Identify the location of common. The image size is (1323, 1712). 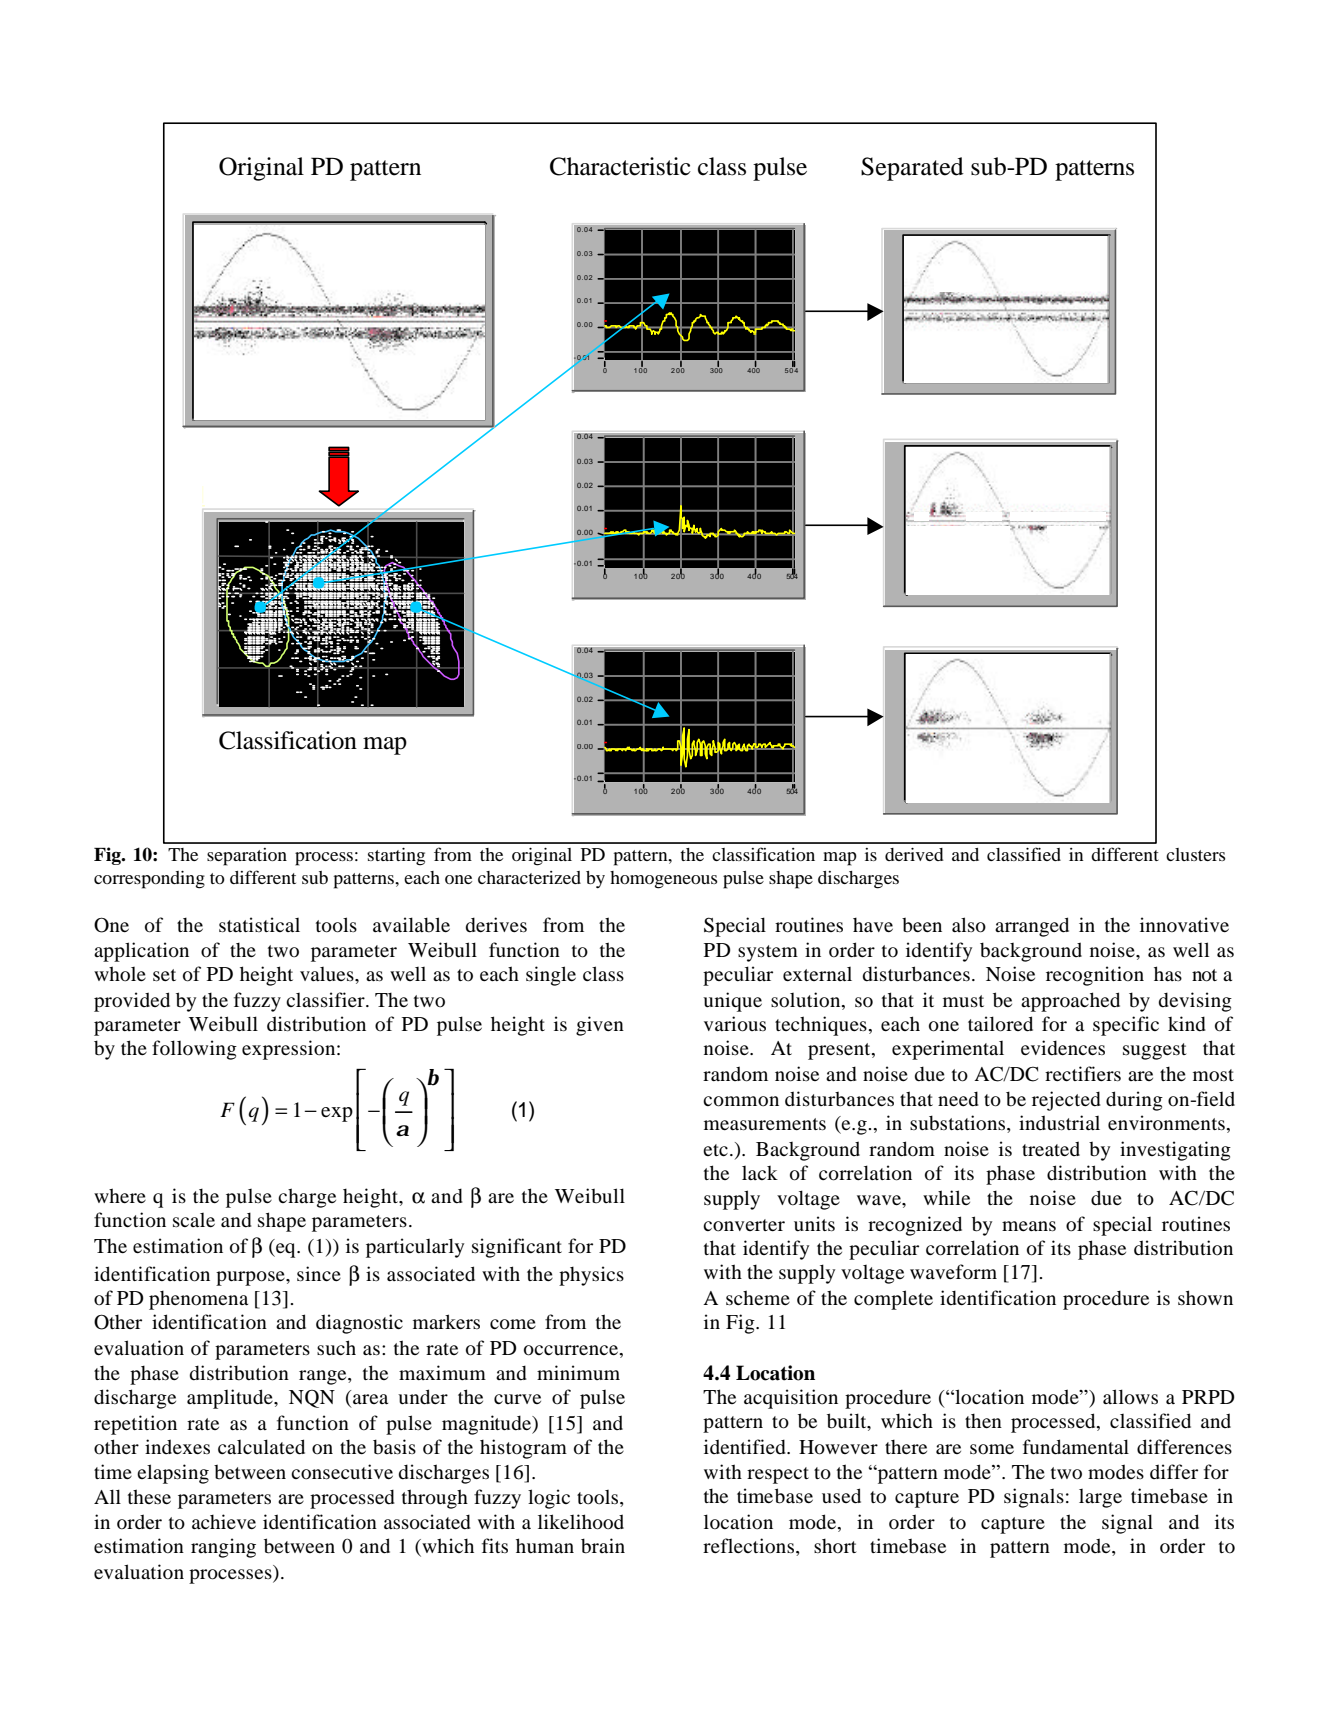
(741, 1101).
